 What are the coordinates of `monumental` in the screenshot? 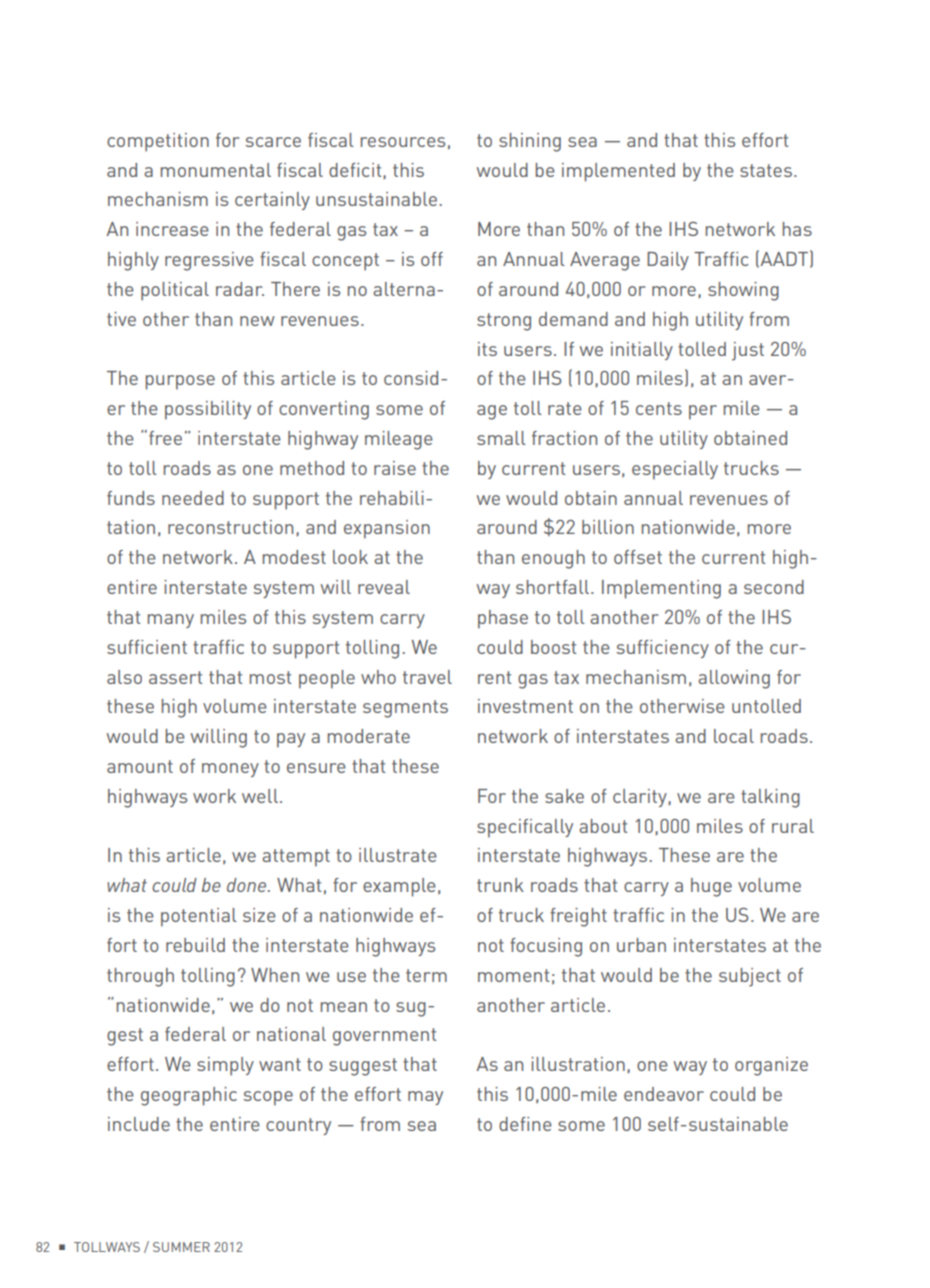 It's located at (216, 170).
